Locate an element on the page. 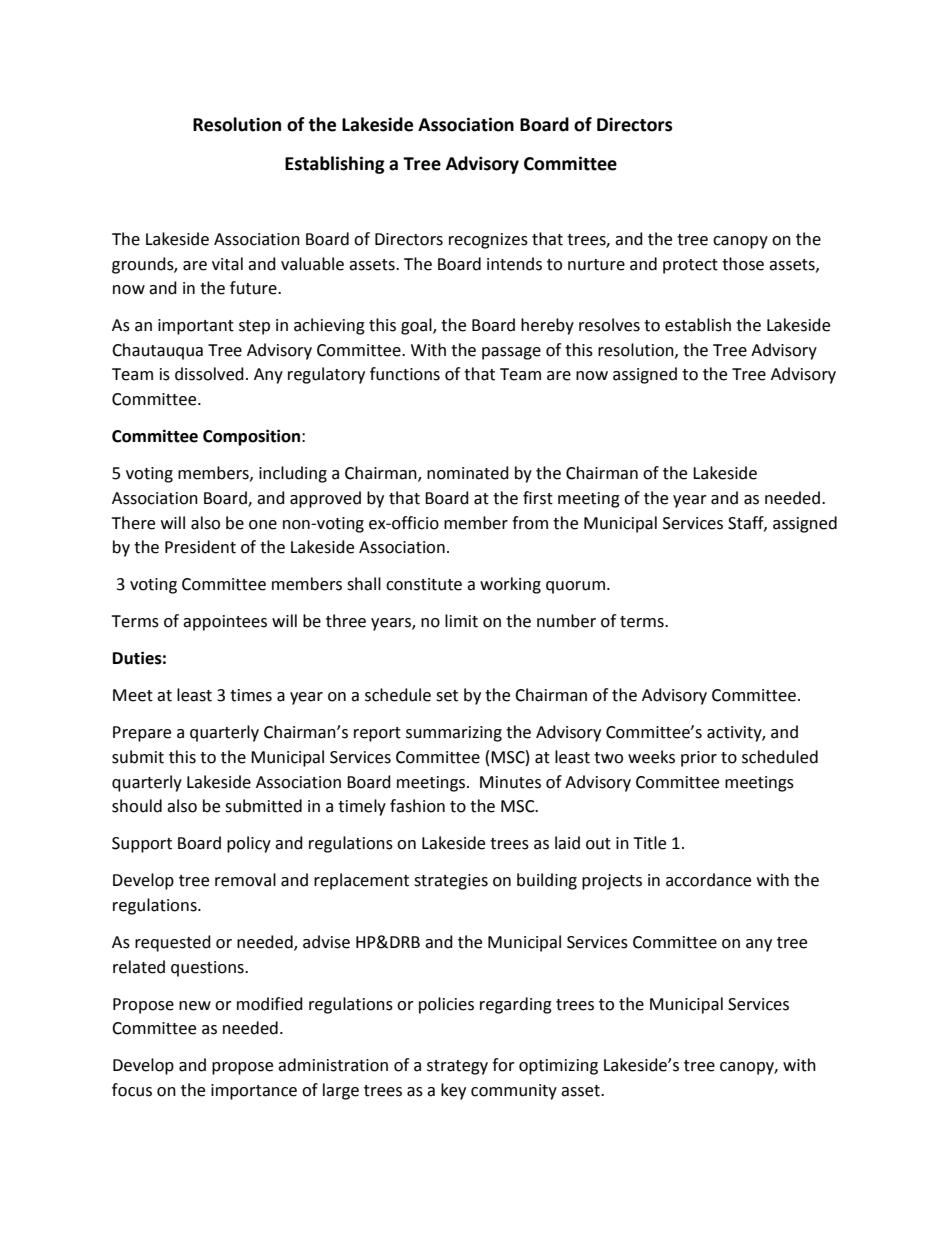  nominated is located at coordinates (468, 473).
